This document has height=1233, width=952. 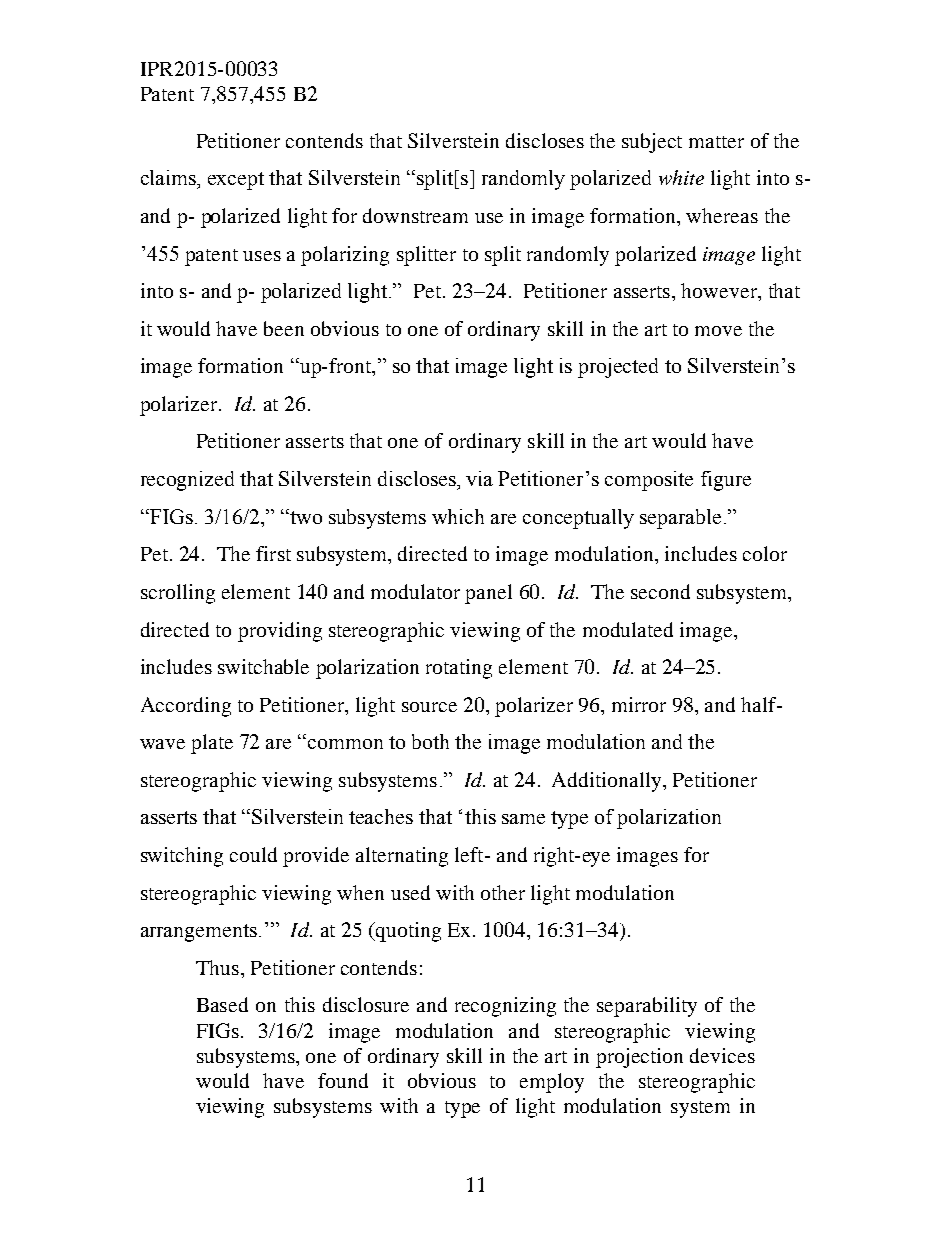 What do you see at coordinates (681, 177) in the document?
I see `white` at bounding box center [681, 177].
